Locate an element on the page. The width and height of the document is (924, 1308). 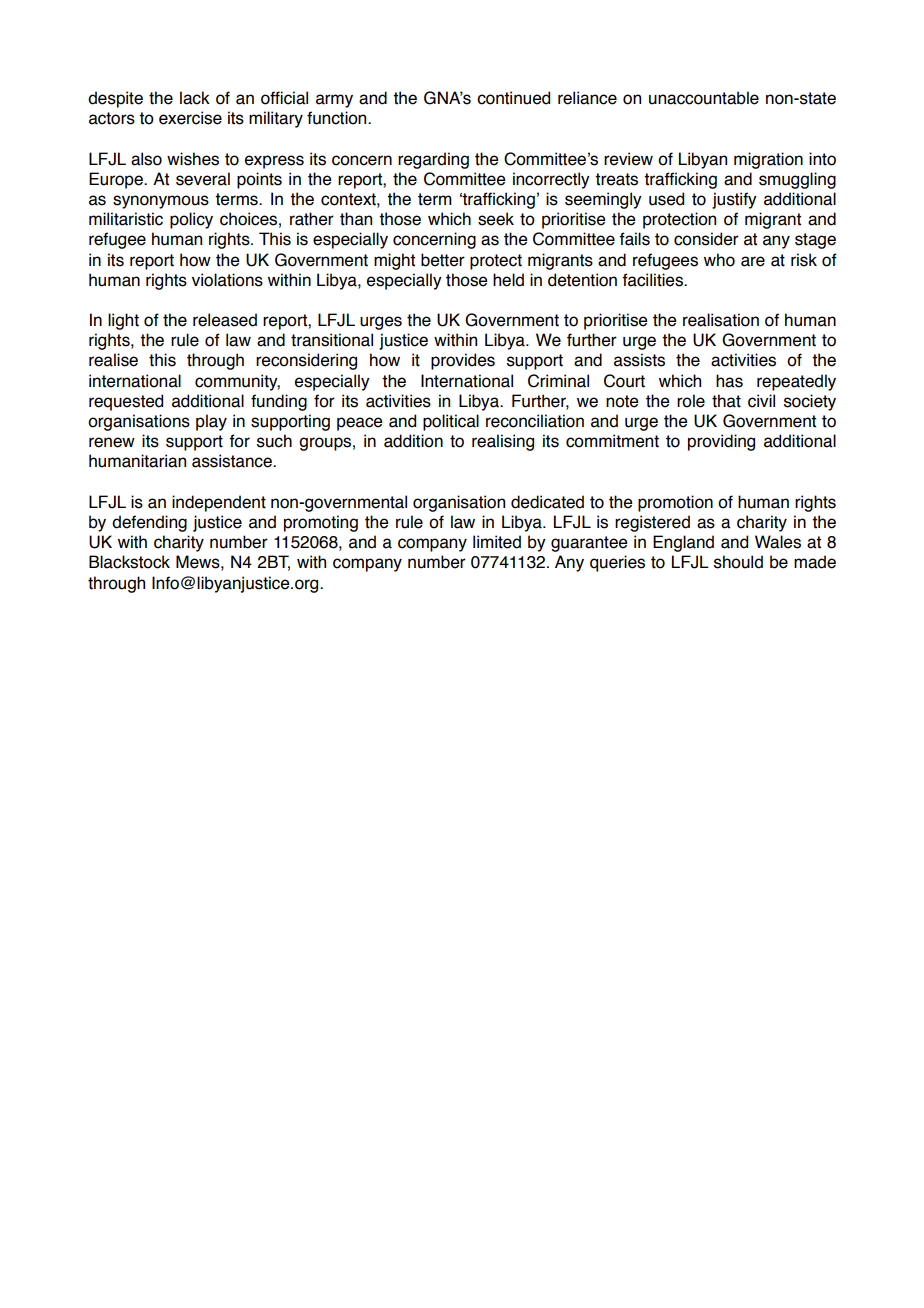
better is located at coordinates (443, 260).
